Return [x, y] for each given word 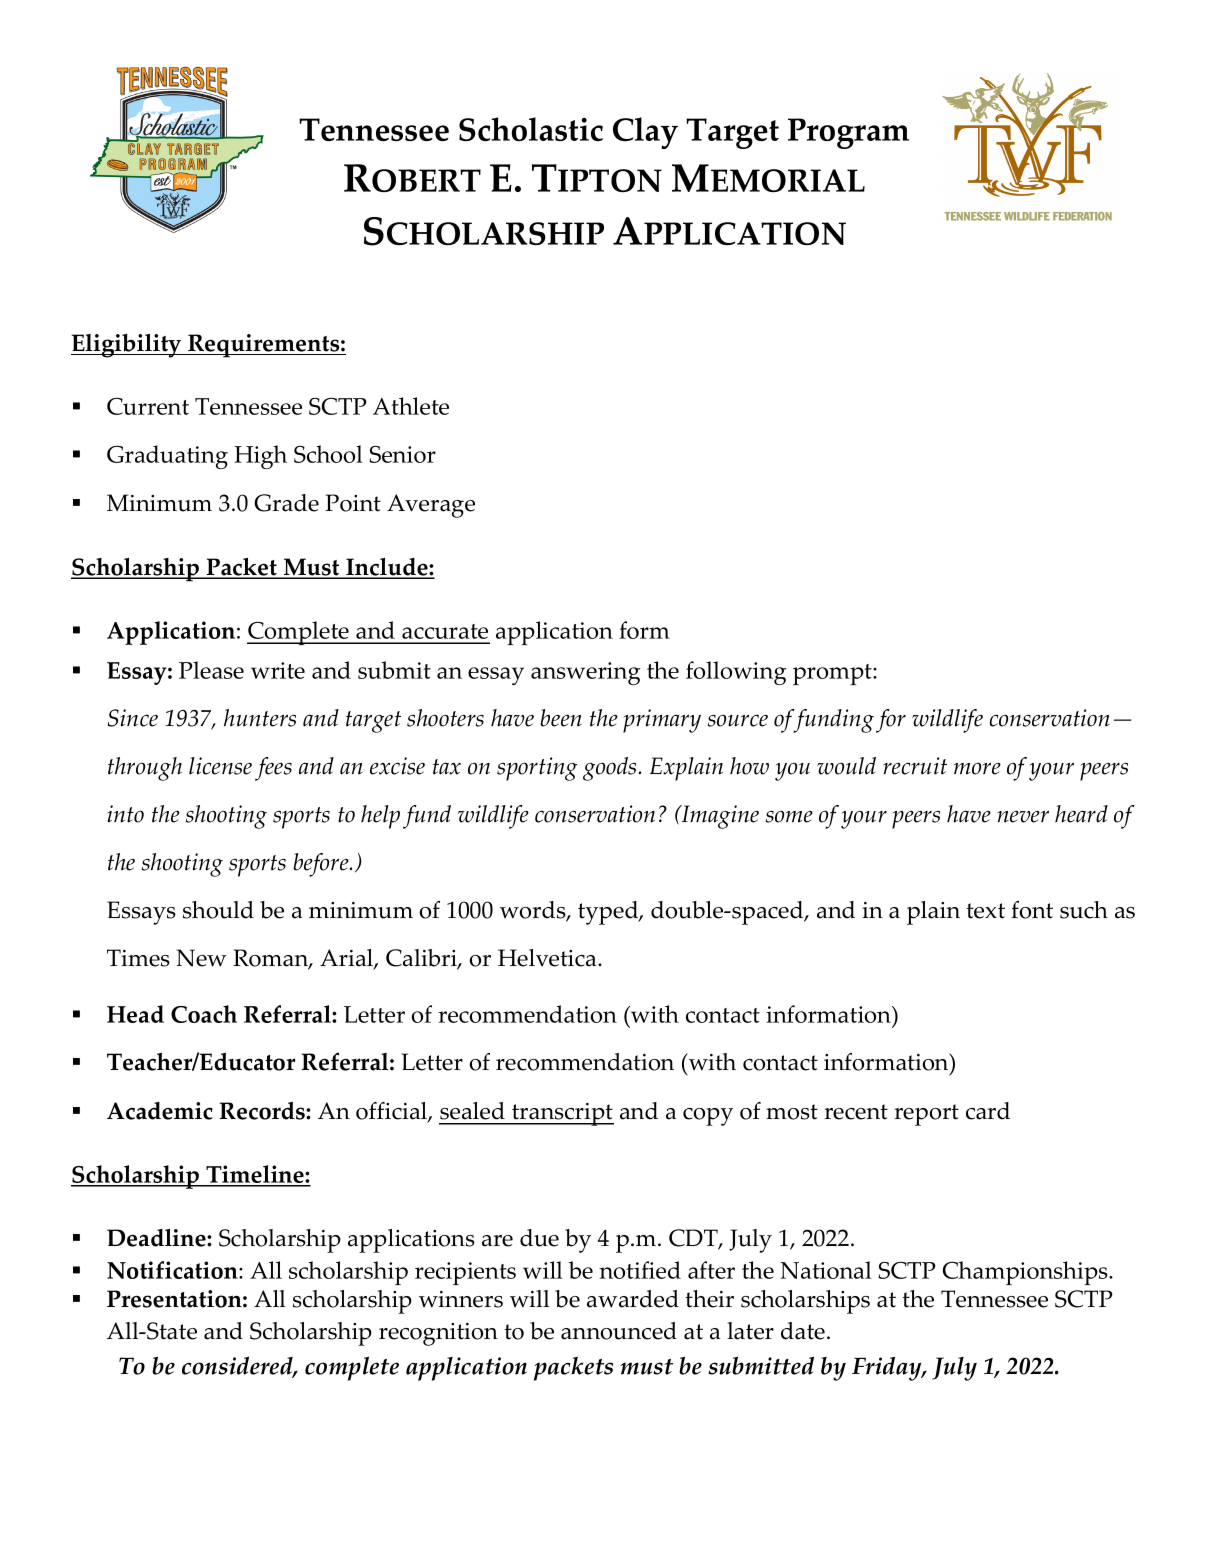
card [988, 1111]
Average [431, 506]
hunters [260, 718]
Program [848, 133]
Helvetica [548, 958]
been [561, 718]
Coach [204, 1014]
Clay [645, 133]
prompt [833, 674]
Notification [173, 1270]
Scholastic [531, 129]
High [260, 457]
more [977, 769]
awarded [633, 1299]
